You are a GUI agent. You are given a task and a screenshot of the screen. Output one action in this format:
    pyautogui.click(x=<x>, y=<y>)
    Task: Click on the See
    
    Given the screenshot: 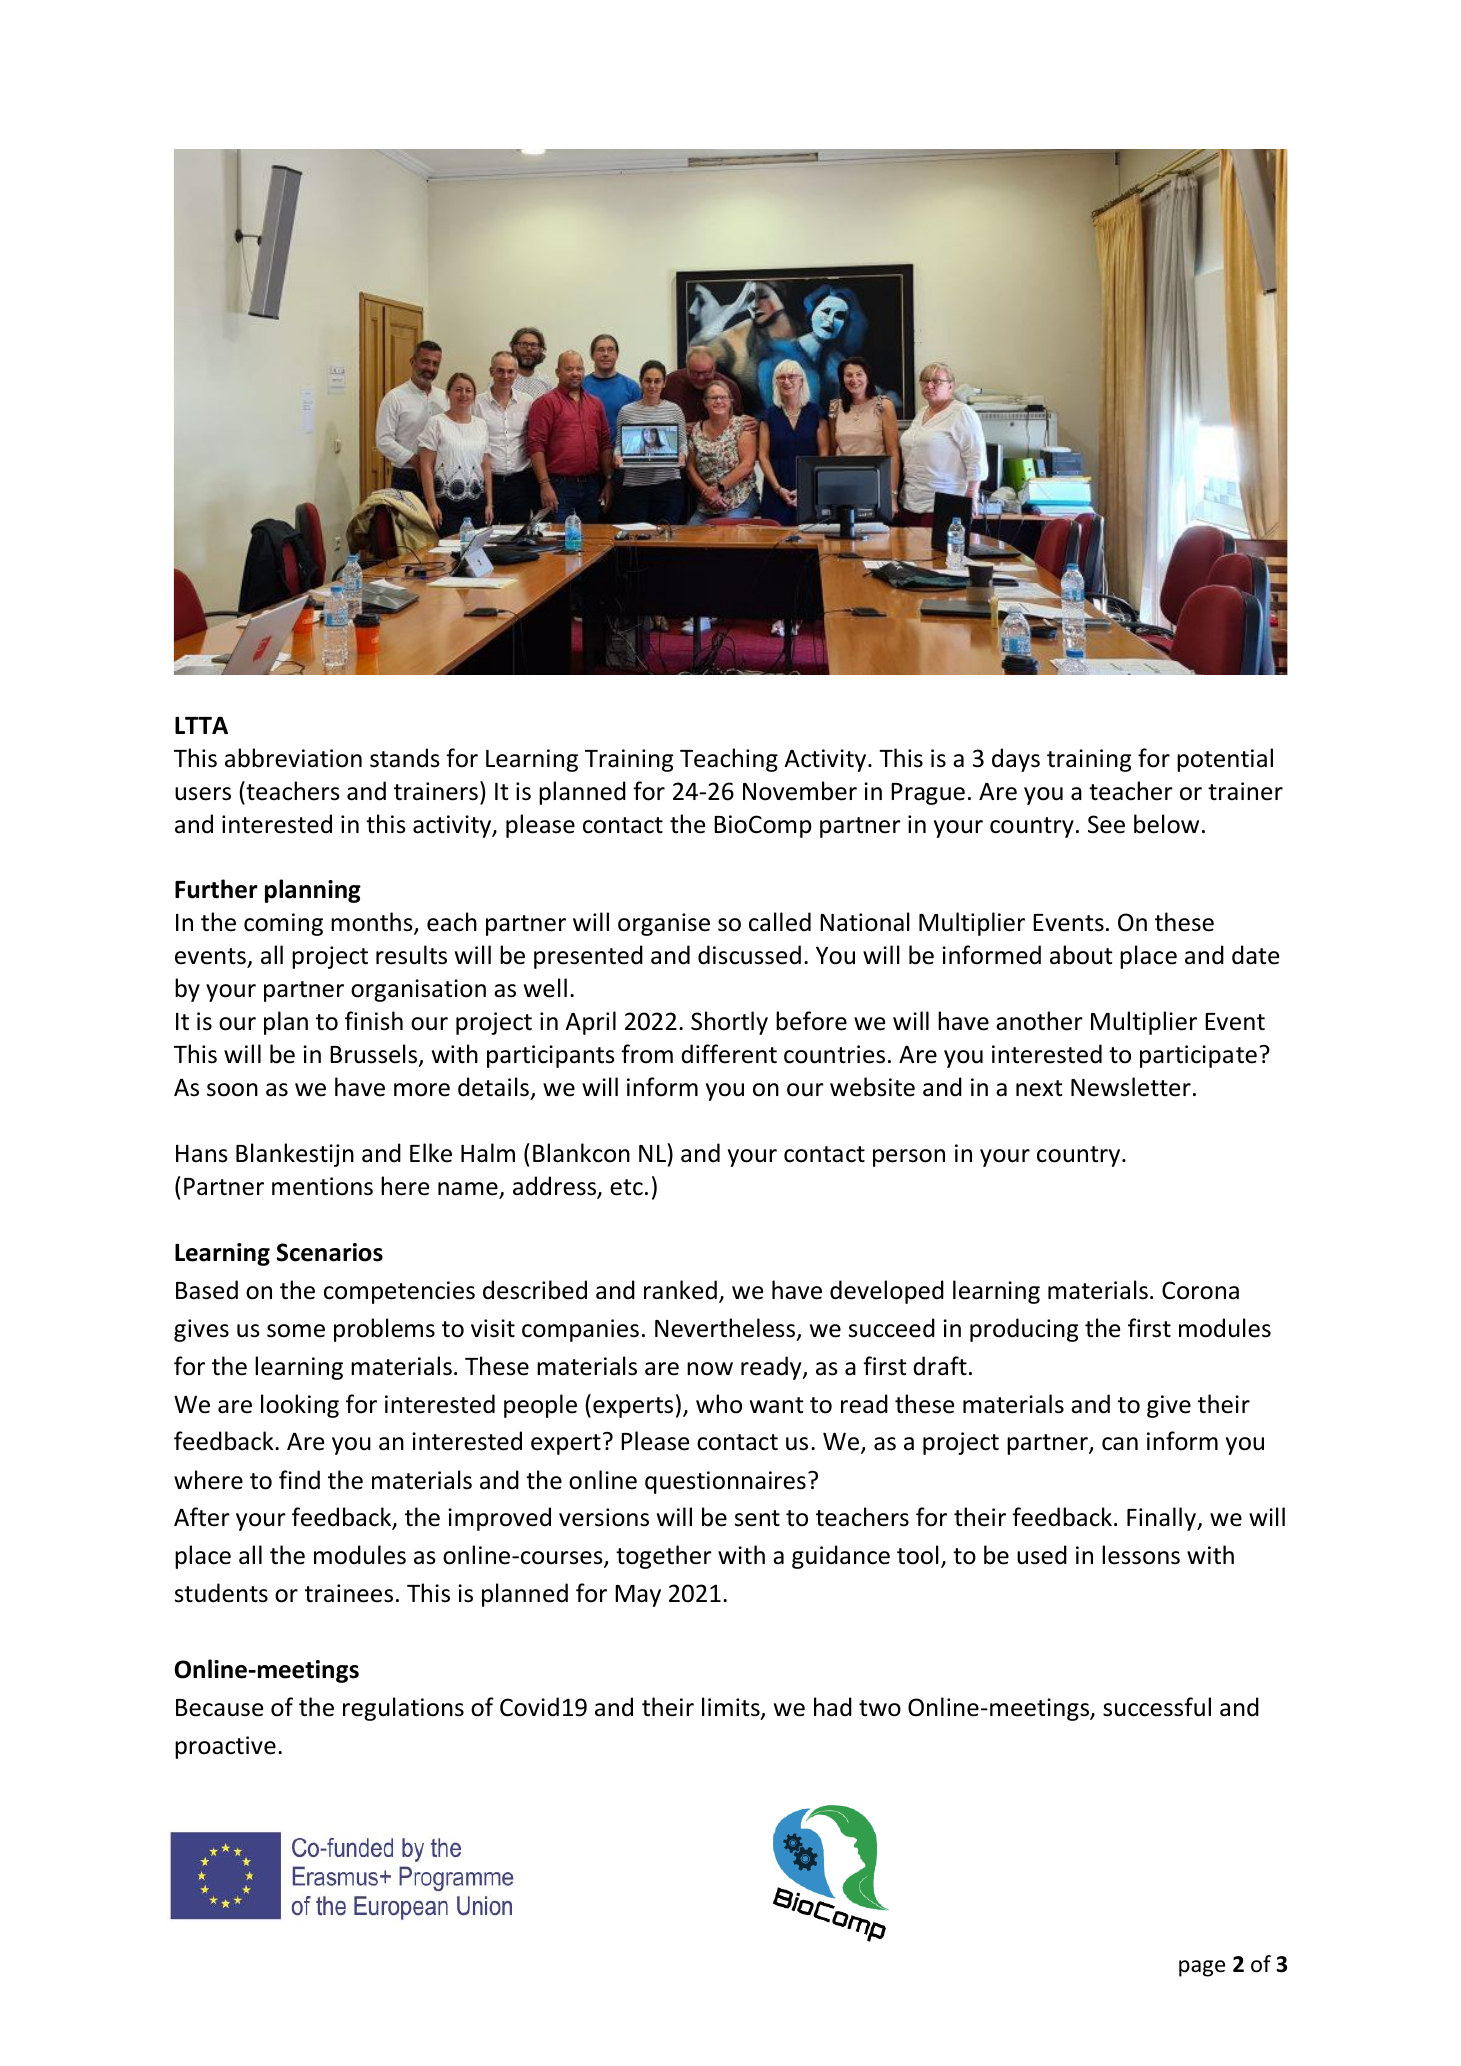 What is the action you would take?
    pyautogui.click(x=1106, y=824)
